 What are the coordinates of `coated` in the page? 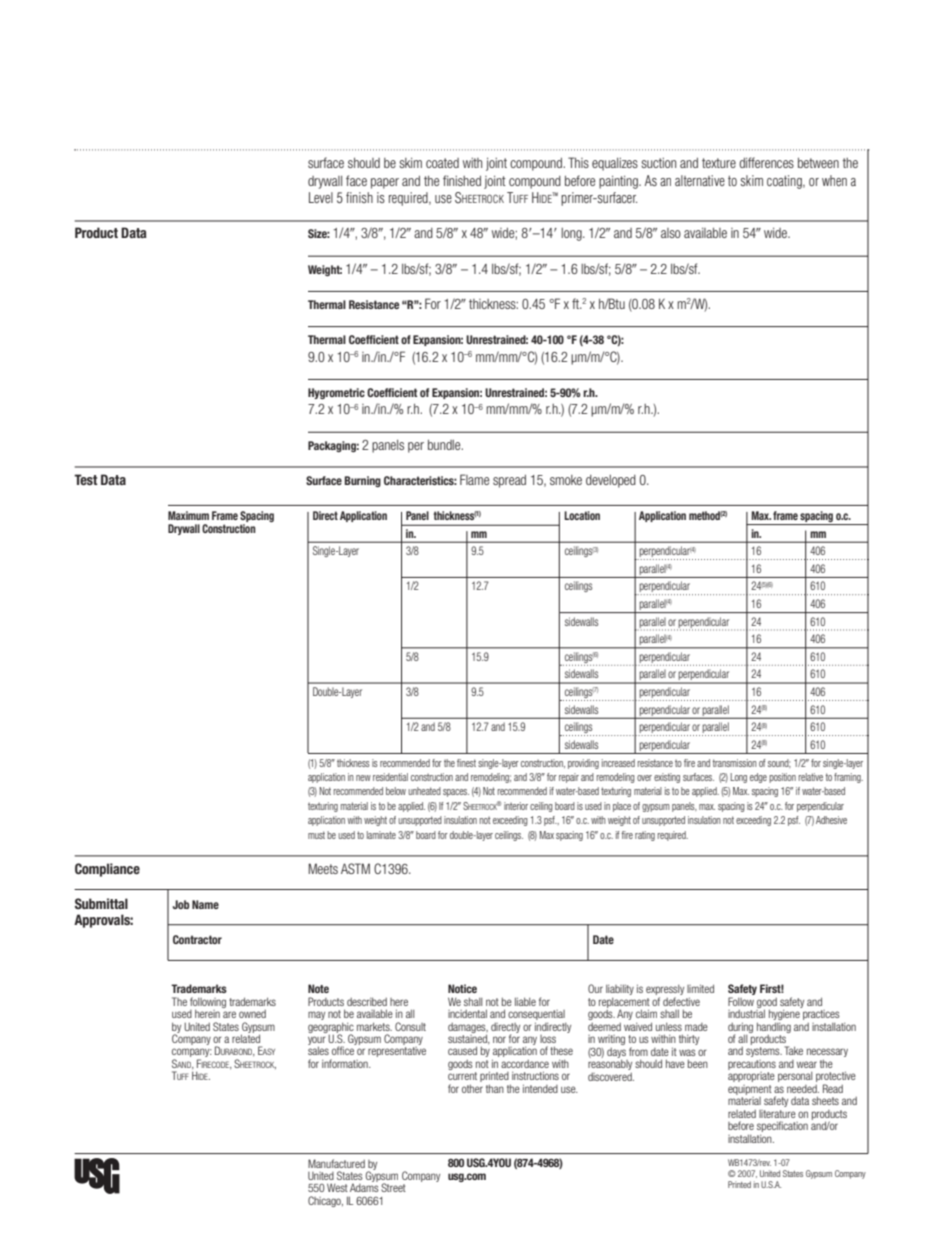 It's located at (442, 163).
